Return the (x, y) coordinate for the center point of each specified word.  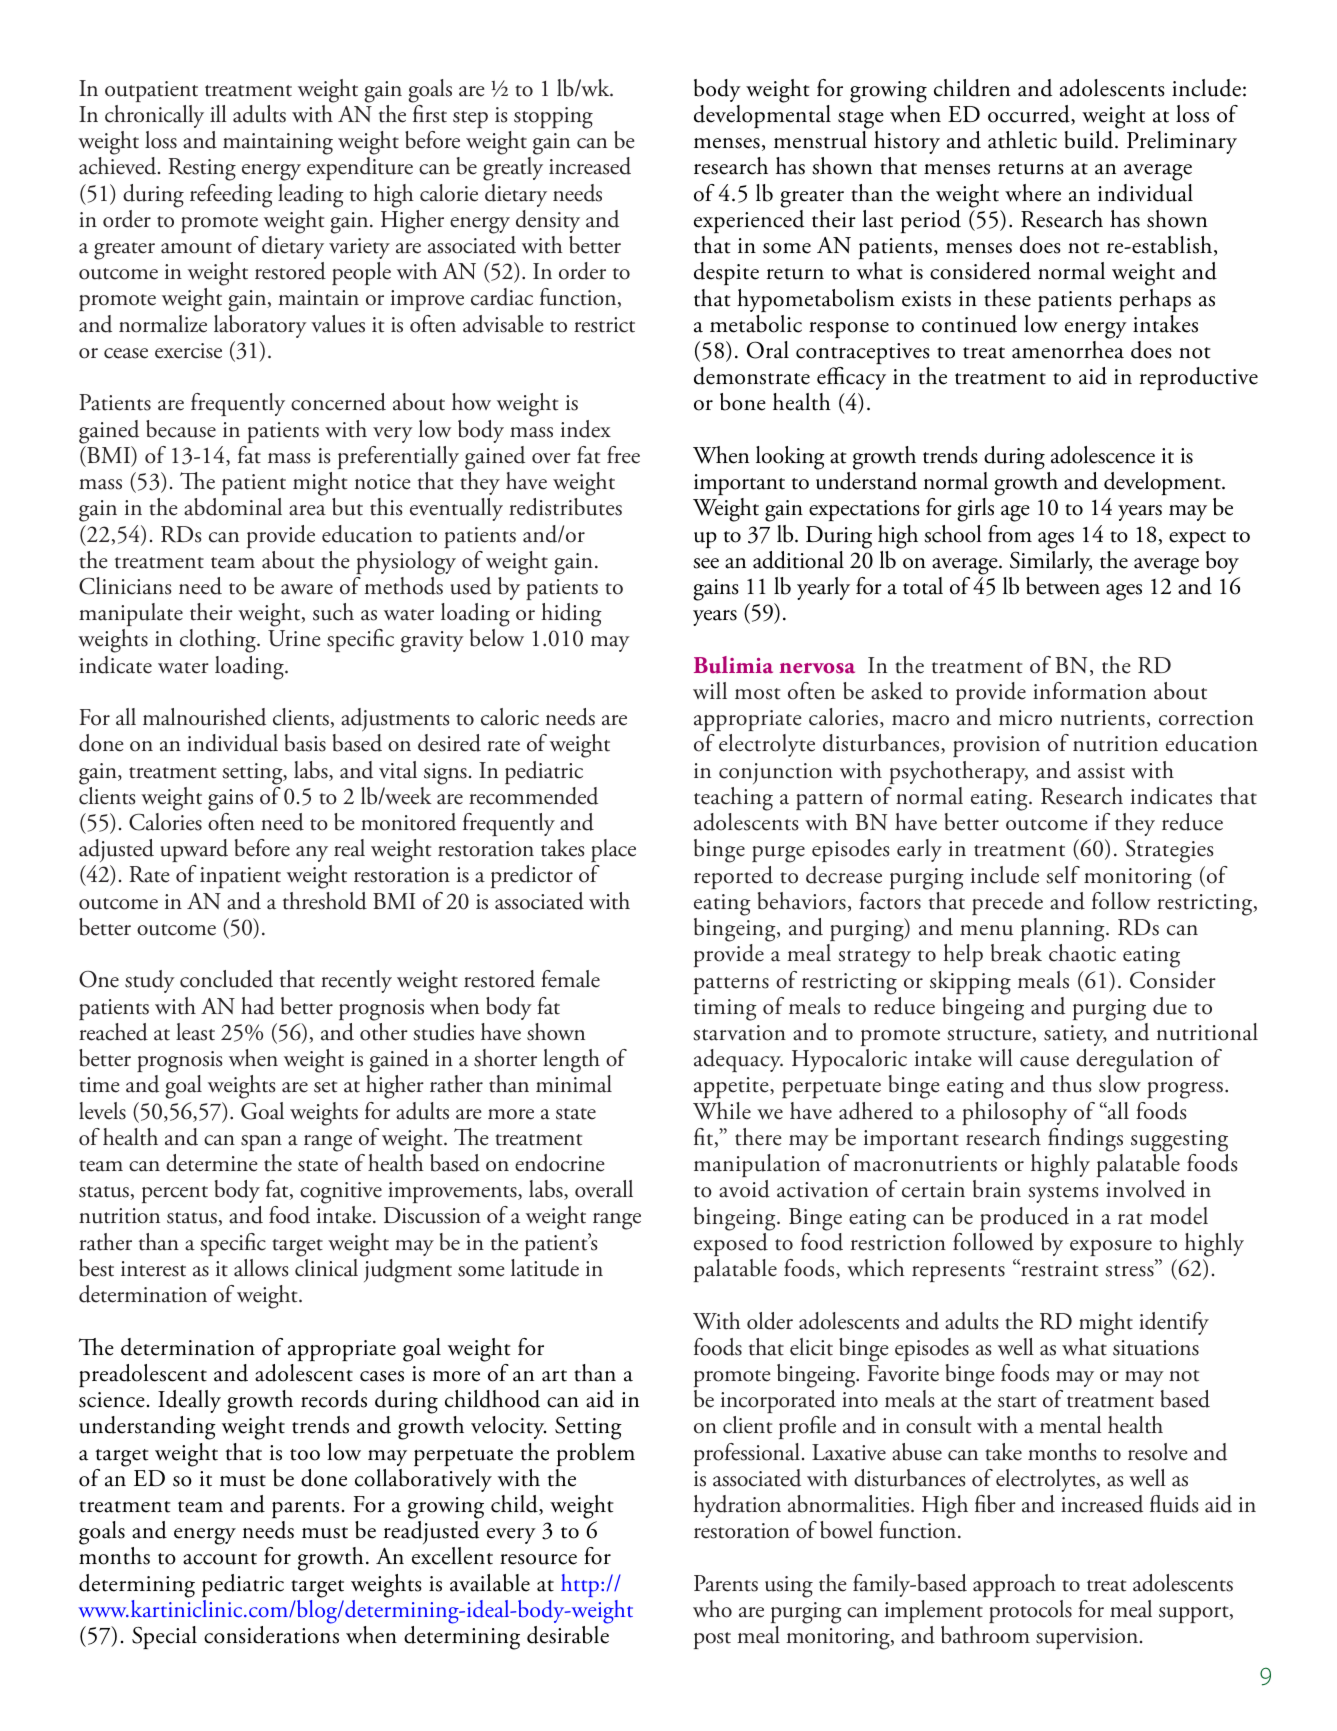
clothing (219, 641)
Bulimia (733, 665)
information (1089, 691)
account (220, 1559)
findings (1085, 1140)
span (261, 1143)
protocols (1030, 1611)
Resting (202, 169)
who (712, 1609)
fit (705, 1138)
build (1090, 140)
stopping (553, 118)
